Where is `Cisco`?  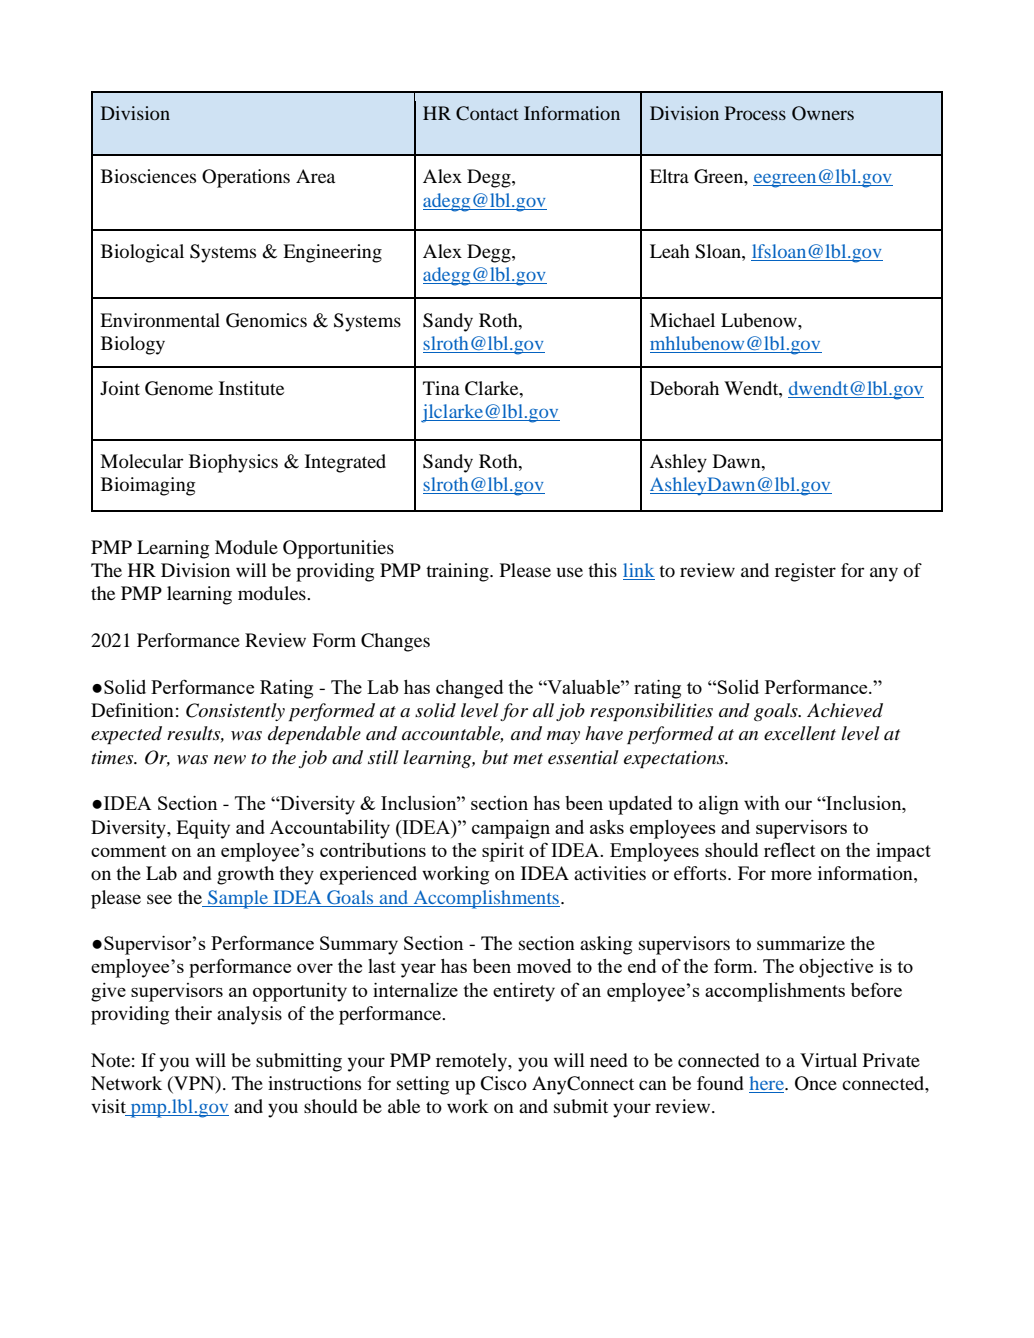 Cisco is located at coordinates (503, 1083).
